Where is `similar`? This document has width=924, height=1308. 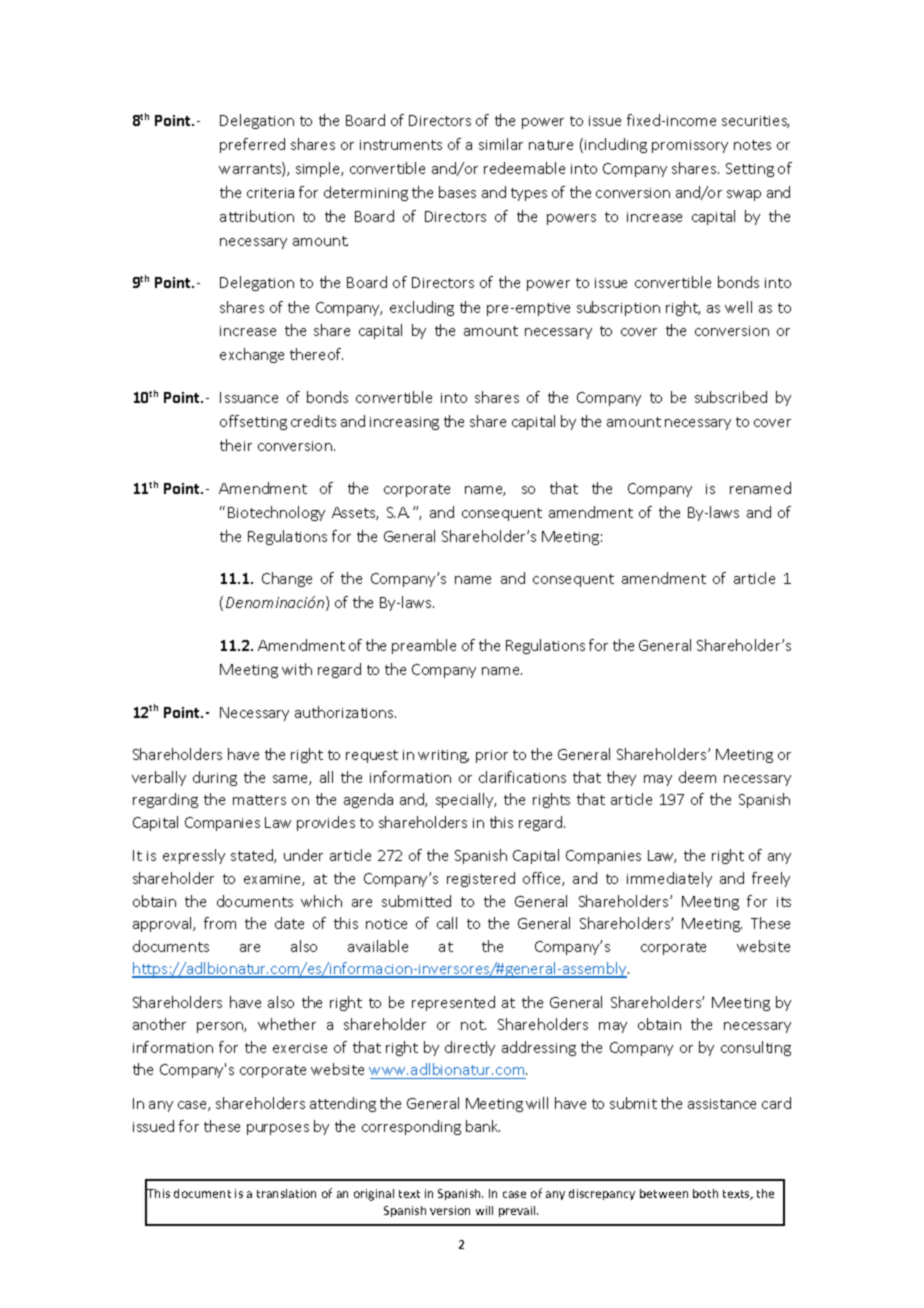
similar is located at coordinates (501, 144).
